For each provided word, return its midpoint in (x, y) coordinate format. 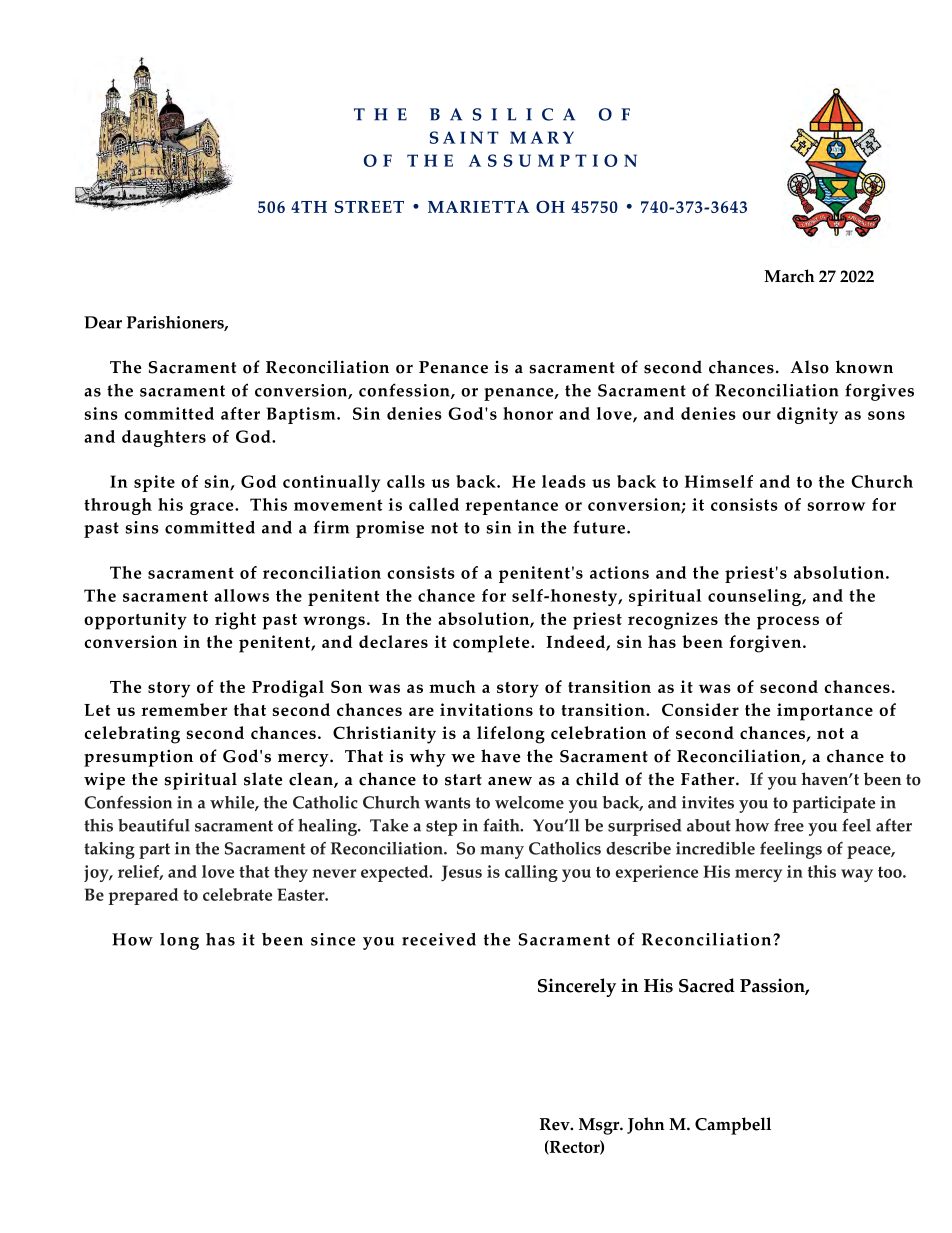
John (646, 1125)
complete (492, 644)
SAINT (464, 137)
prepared (143, 896)
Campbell (733, 1126)
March (789, 276)
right (235, 621)
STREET (369, 206)
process (788, 623)
